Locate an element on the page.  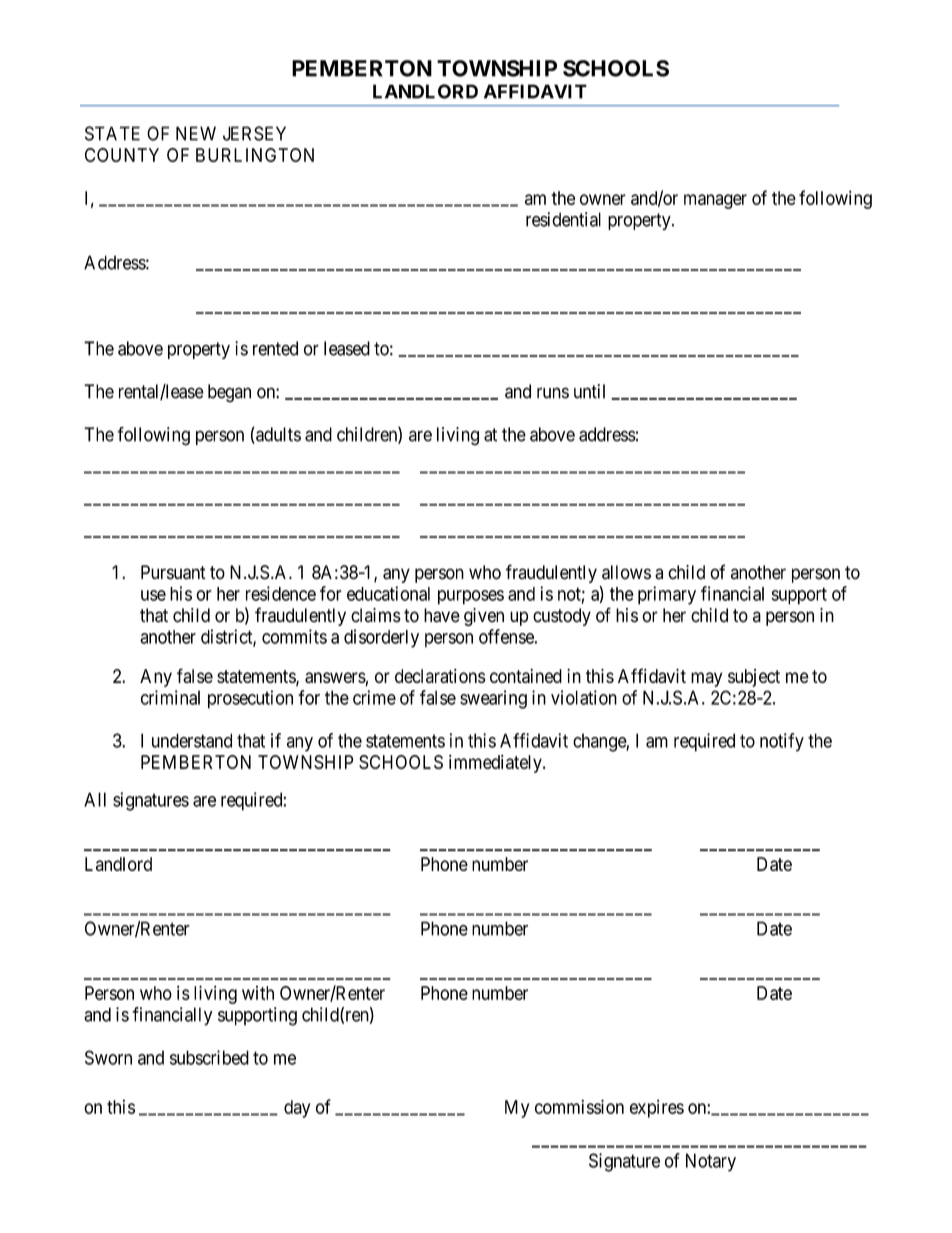
NEW is located at coordinates (196, 133).
